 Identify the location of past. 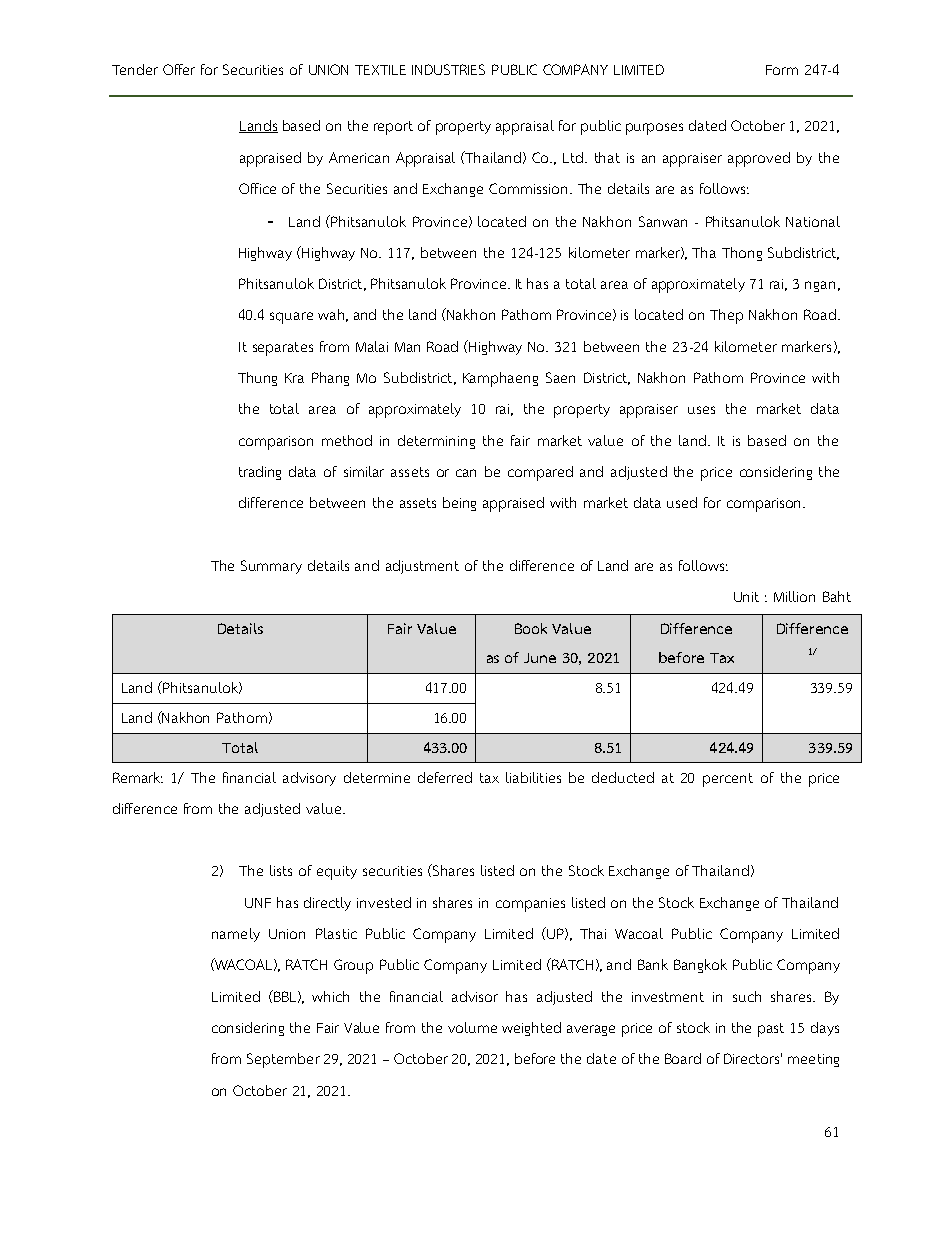
(771, 1030).
